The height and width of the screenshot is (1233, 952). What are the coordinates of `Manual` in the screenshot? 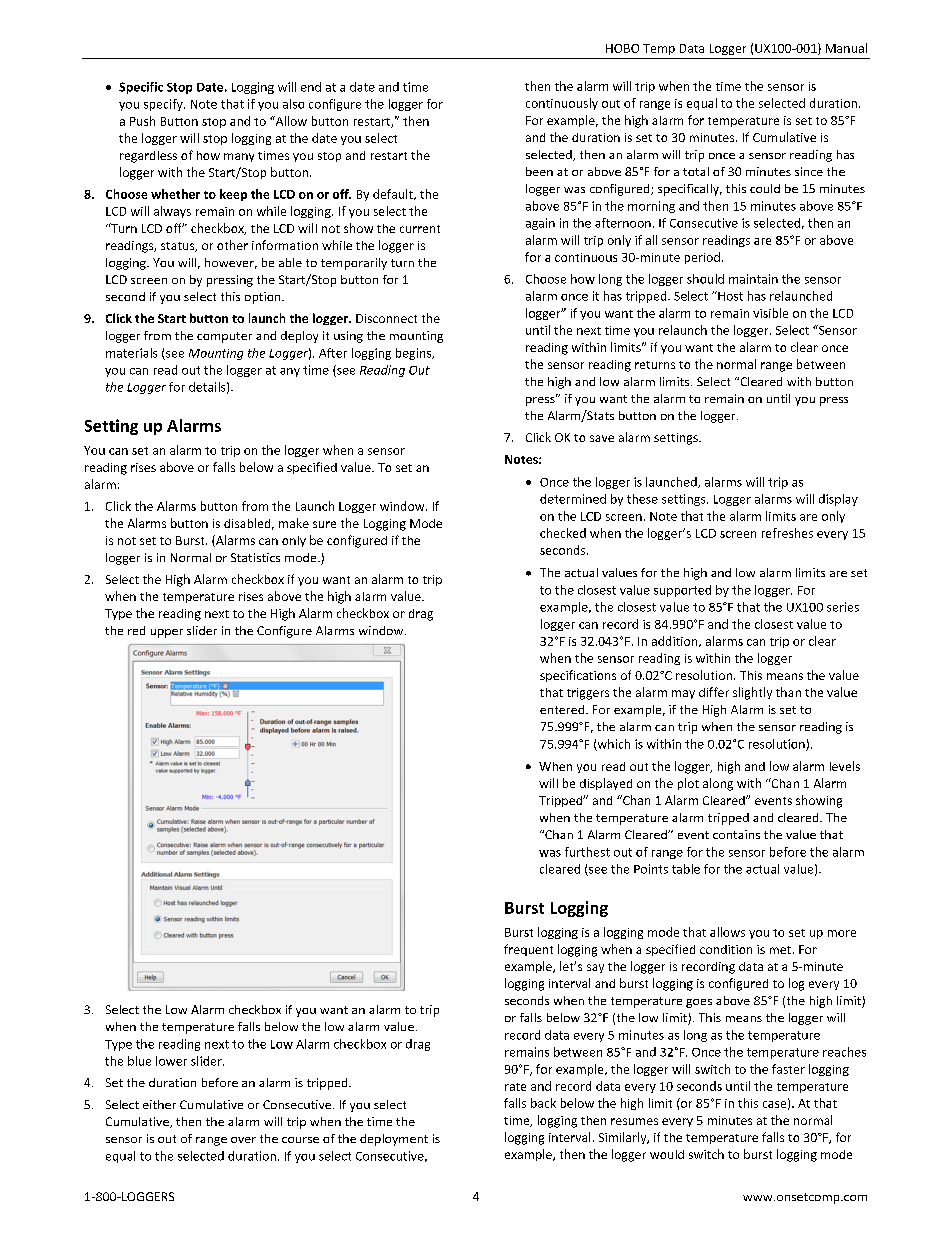 It's located at (846, 48).
